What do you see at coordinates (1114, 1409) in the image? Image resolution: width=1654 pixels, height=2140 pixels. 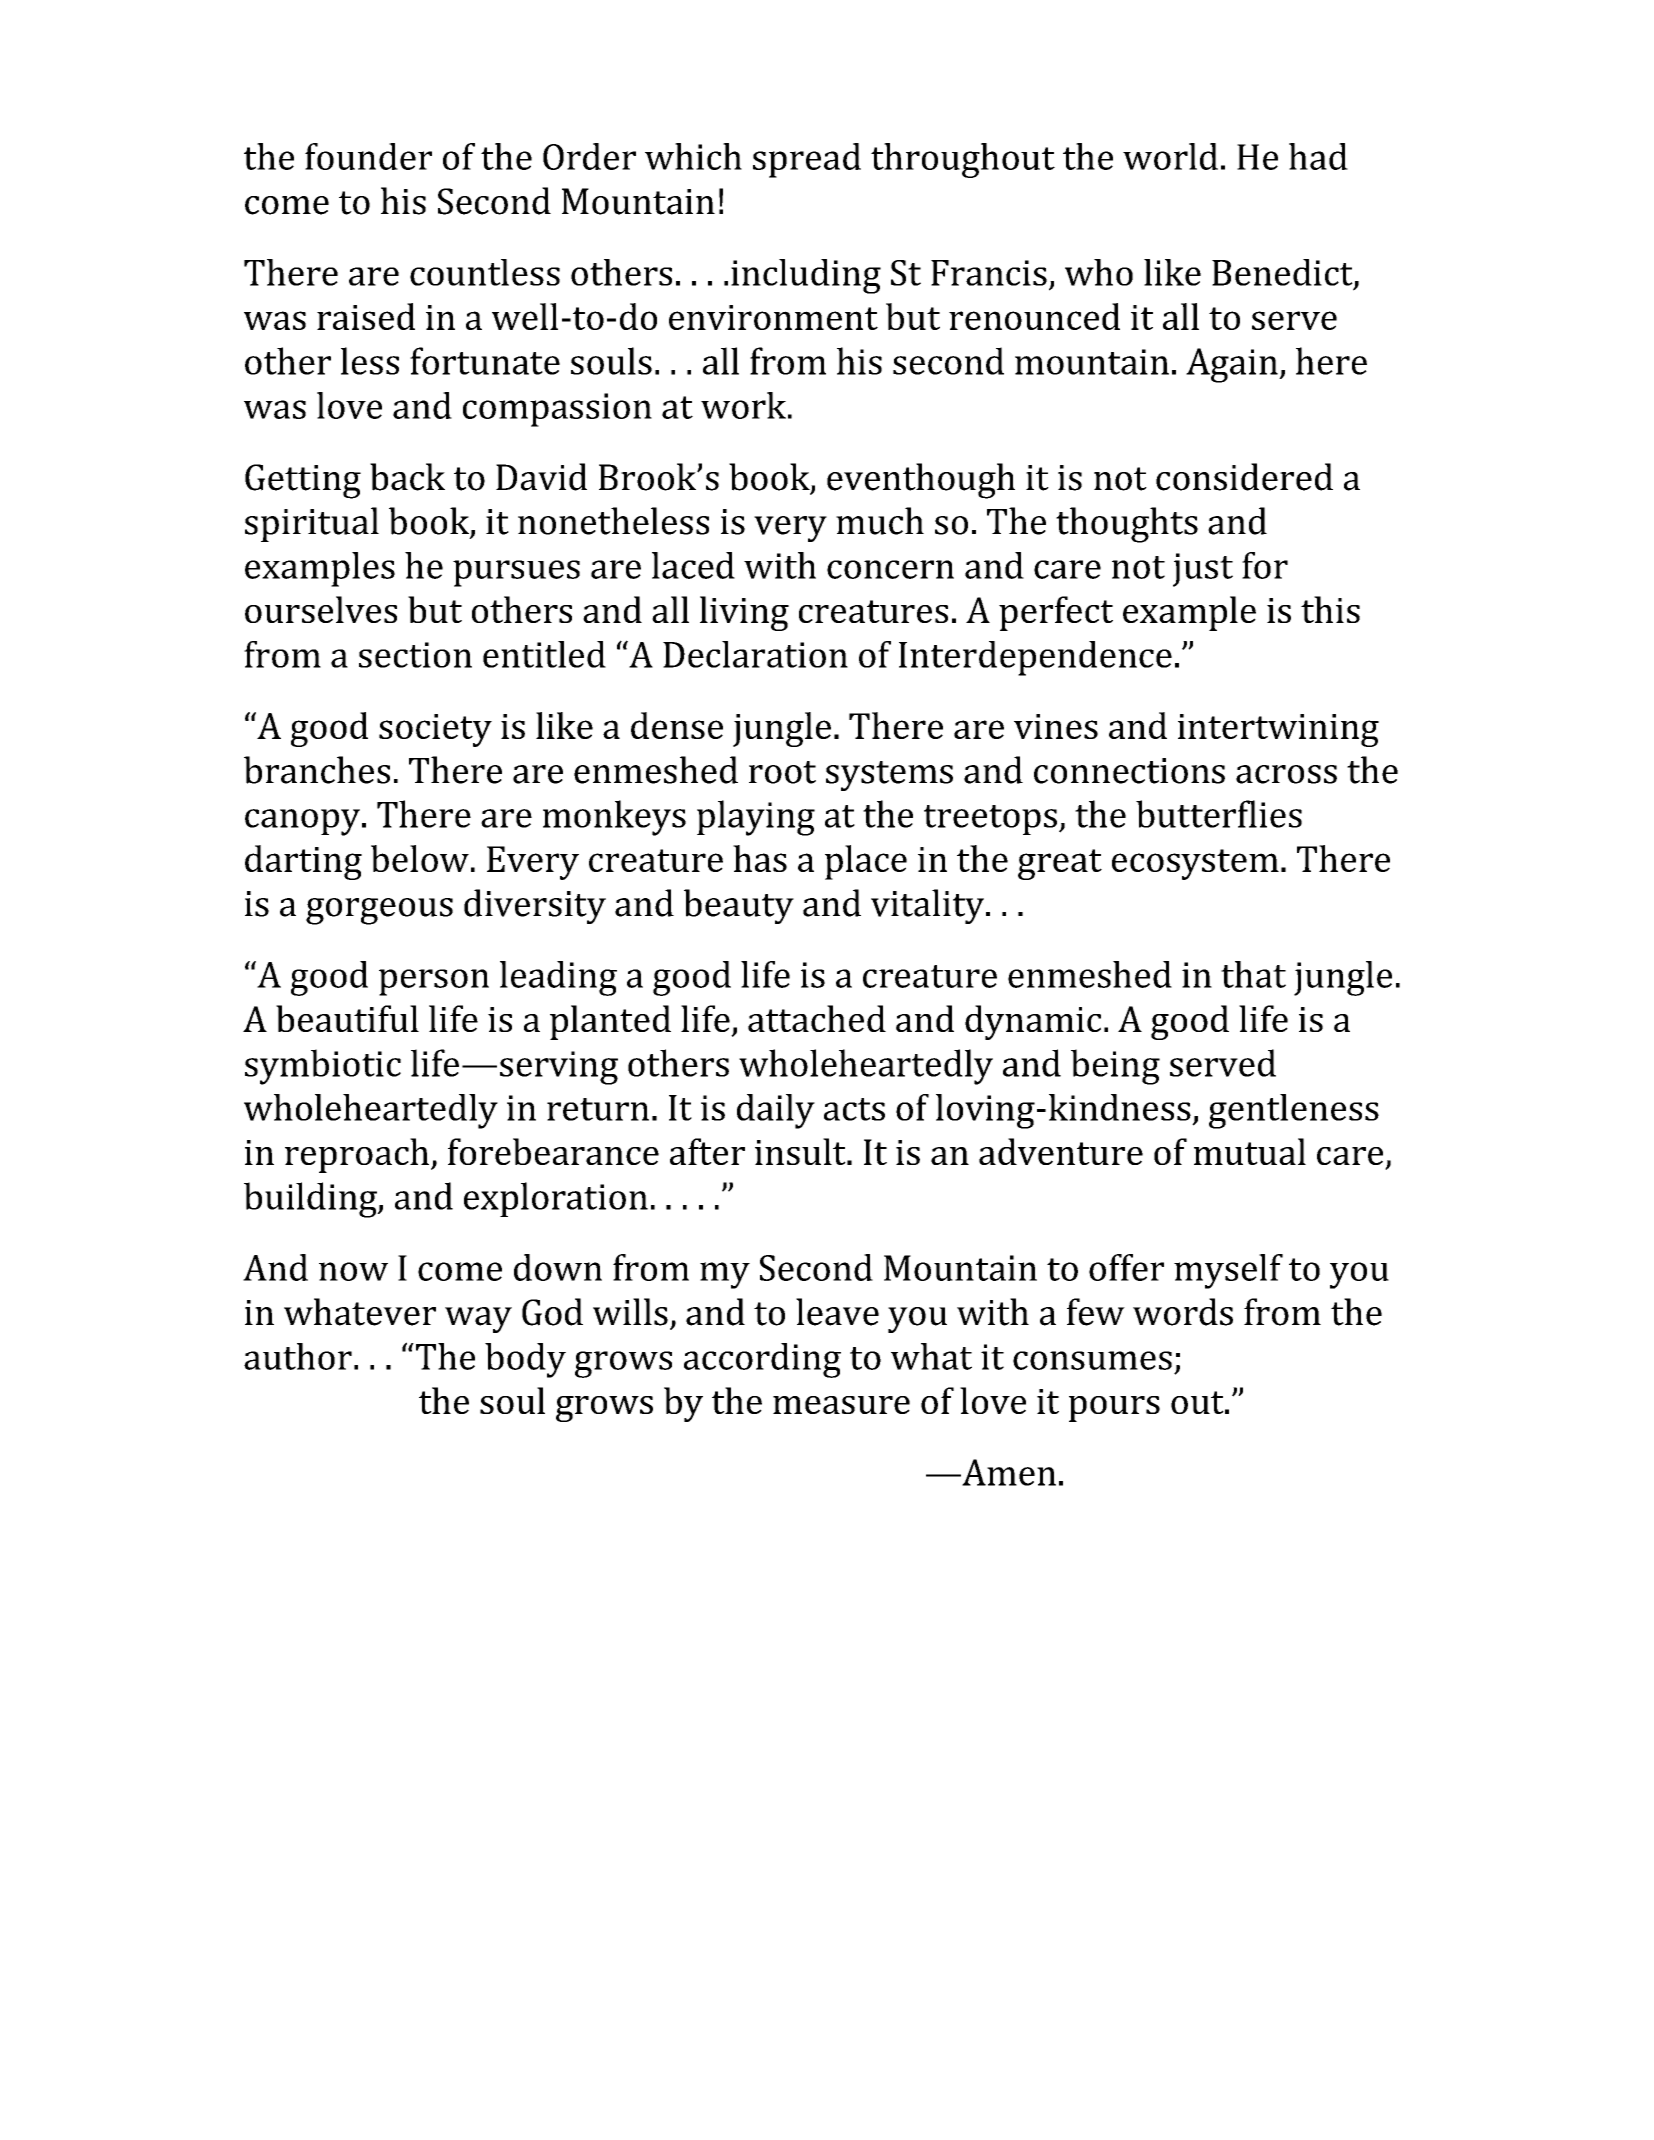 I see `pours` at bounding box center [1114, 1409].
